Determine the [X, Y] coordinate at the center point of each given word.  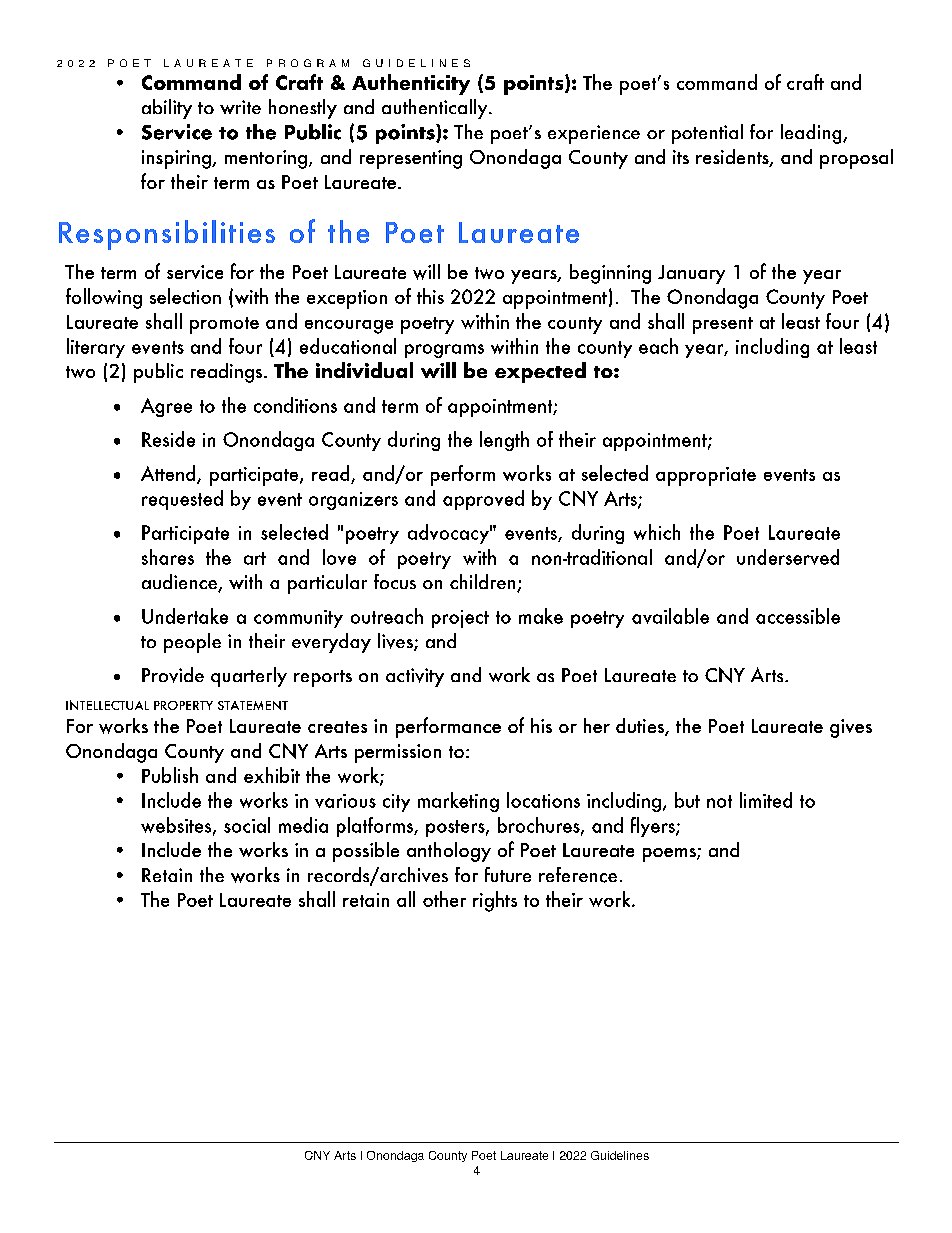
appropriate [706, 476]
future [508, 874]
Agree [166, 407]
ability [167, 109]
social [247, 825]
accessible [798, 616]
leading [812, 134]
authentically [436, 109]
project [460, 619]
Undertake [185, 616]
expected [540, 372]
